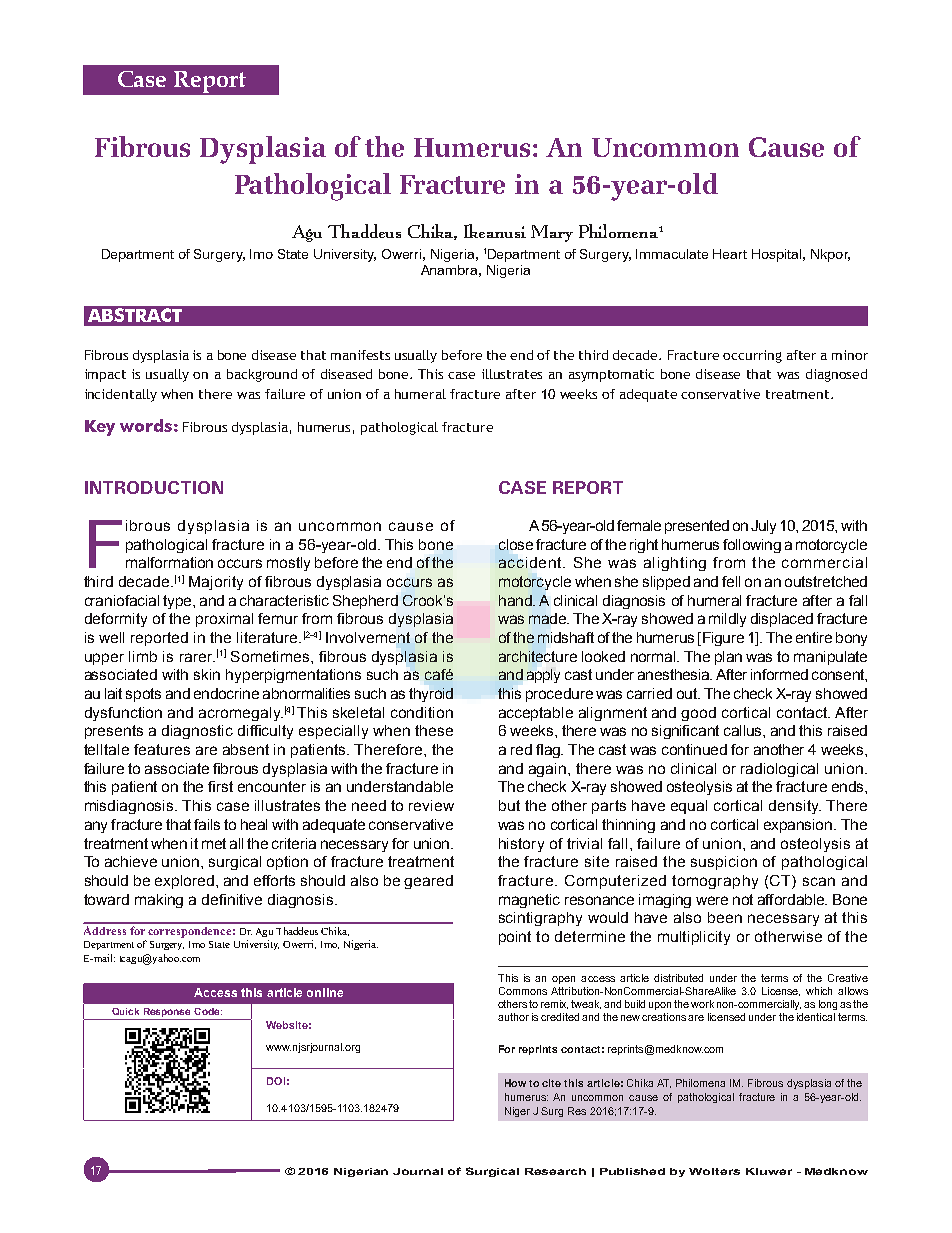 Image resolution: width=952 pixels, height=1233 pixels. I want to click on author, so click(513, 1017).
